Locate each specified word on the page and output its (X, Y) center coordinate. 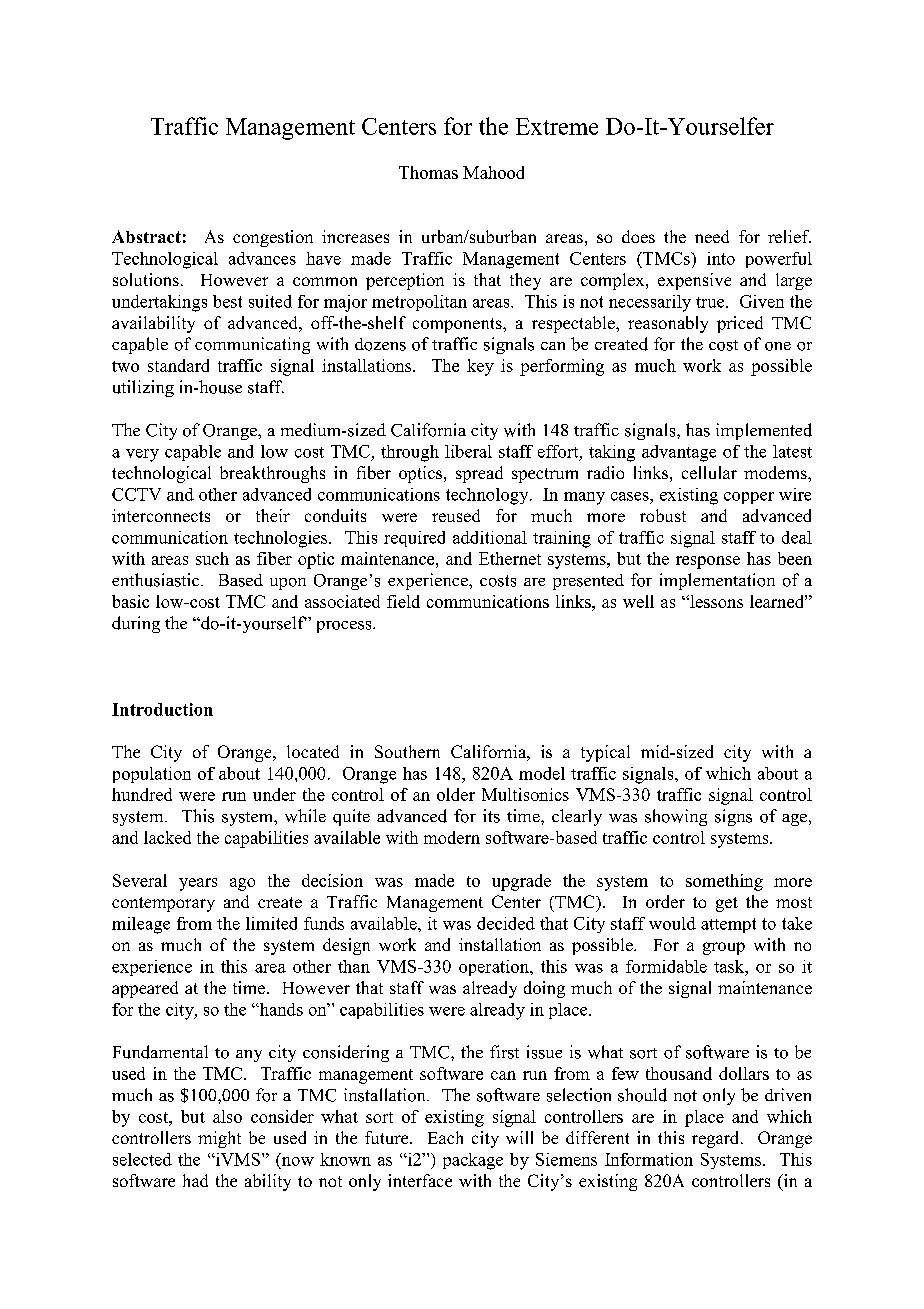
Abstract (146, 236)
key (480, 367)
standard (178, 365)
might (219, 1139)
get (727, 904)
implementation (717, 581)
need (712, 236)
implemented (764, 431)
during (136, 624)
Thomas (428, 172)
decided (506, 923)
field (403, 601)
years (198, 884)
